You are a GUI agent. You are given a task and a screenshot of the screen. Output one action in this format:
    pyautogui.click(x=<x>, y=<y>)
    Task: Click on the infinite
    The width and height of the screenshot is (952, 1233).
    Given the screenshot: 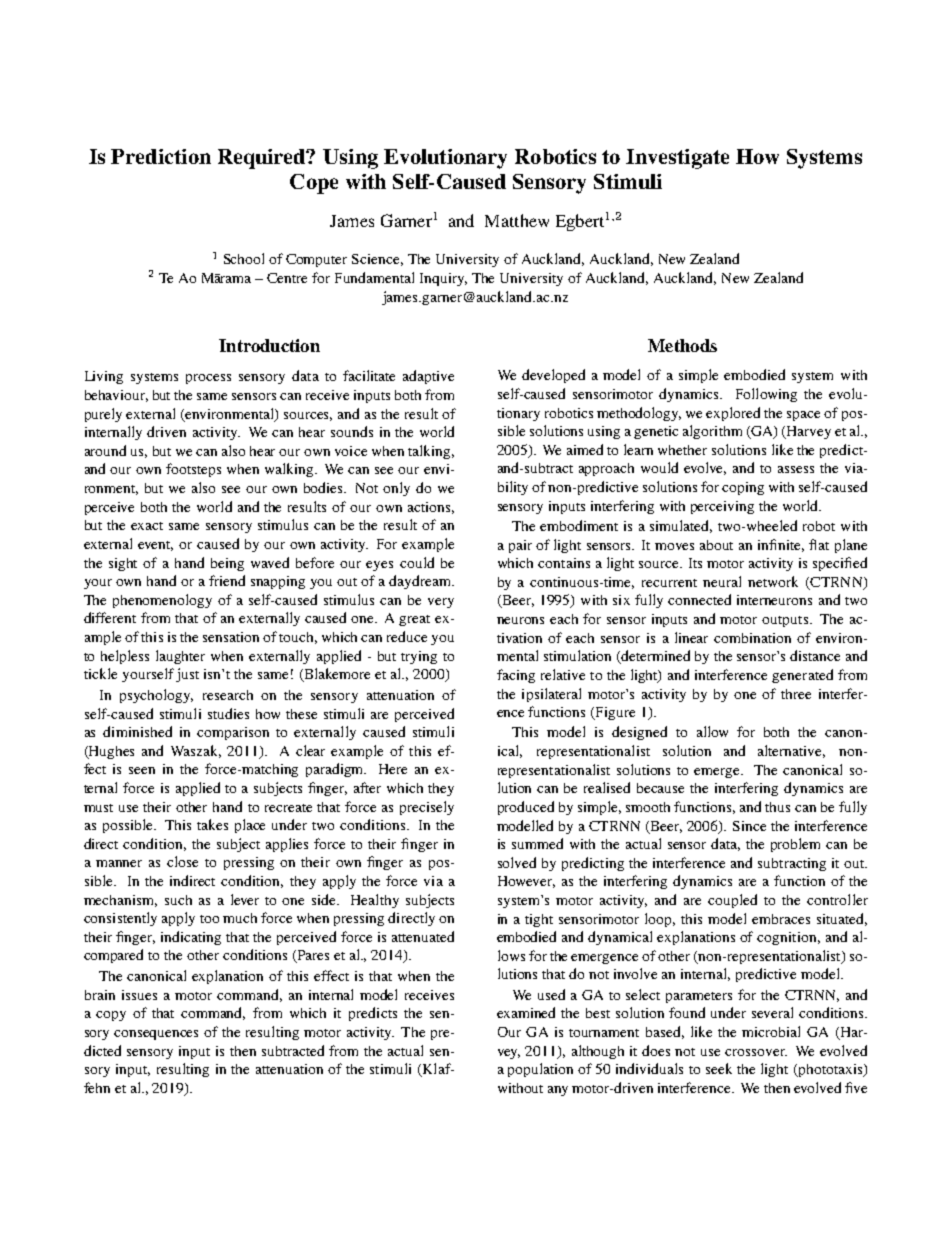 What is the action you would take?
    pyautogui.click(x=781, y=545)
